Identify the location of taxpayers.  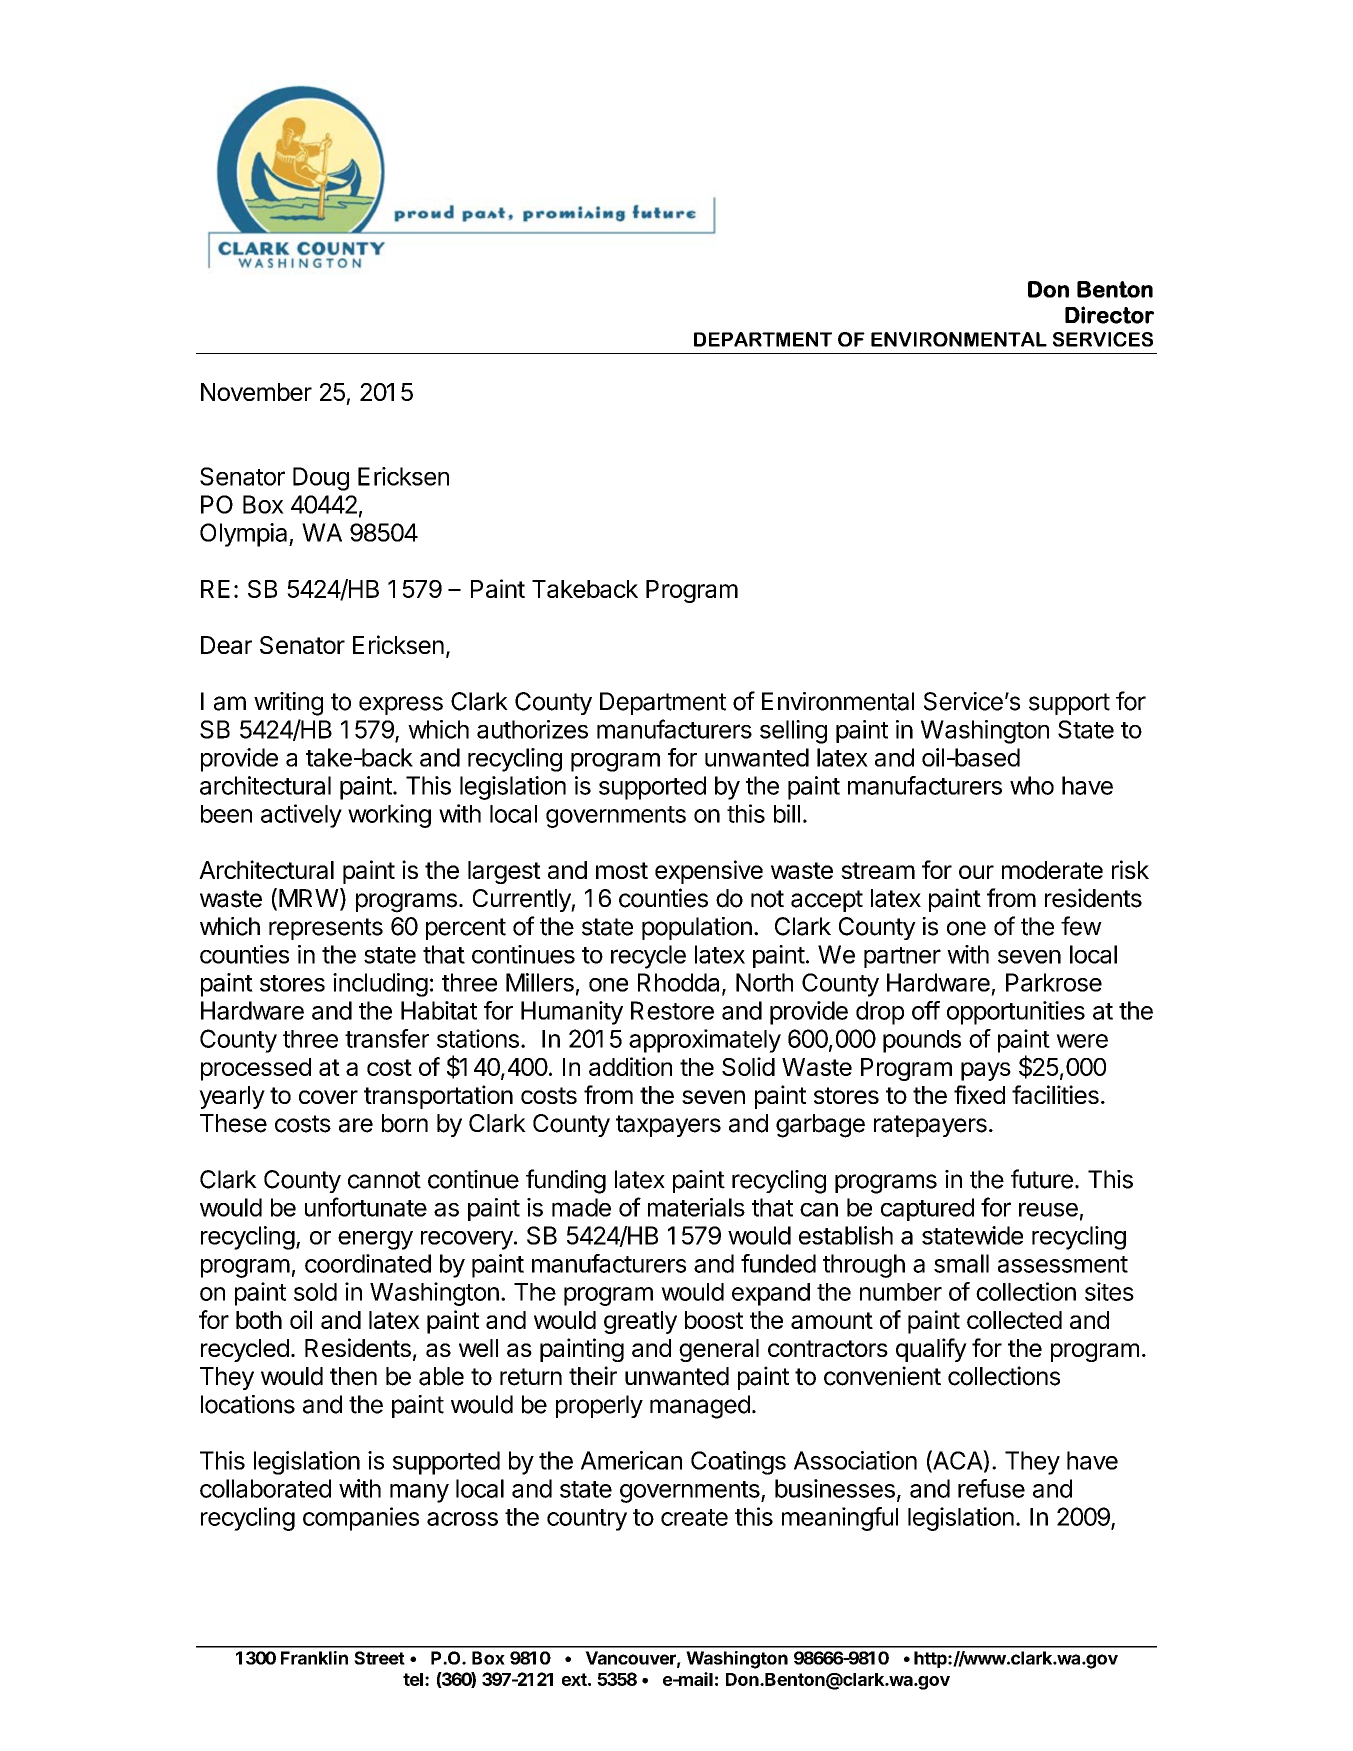
(668, 1126).
